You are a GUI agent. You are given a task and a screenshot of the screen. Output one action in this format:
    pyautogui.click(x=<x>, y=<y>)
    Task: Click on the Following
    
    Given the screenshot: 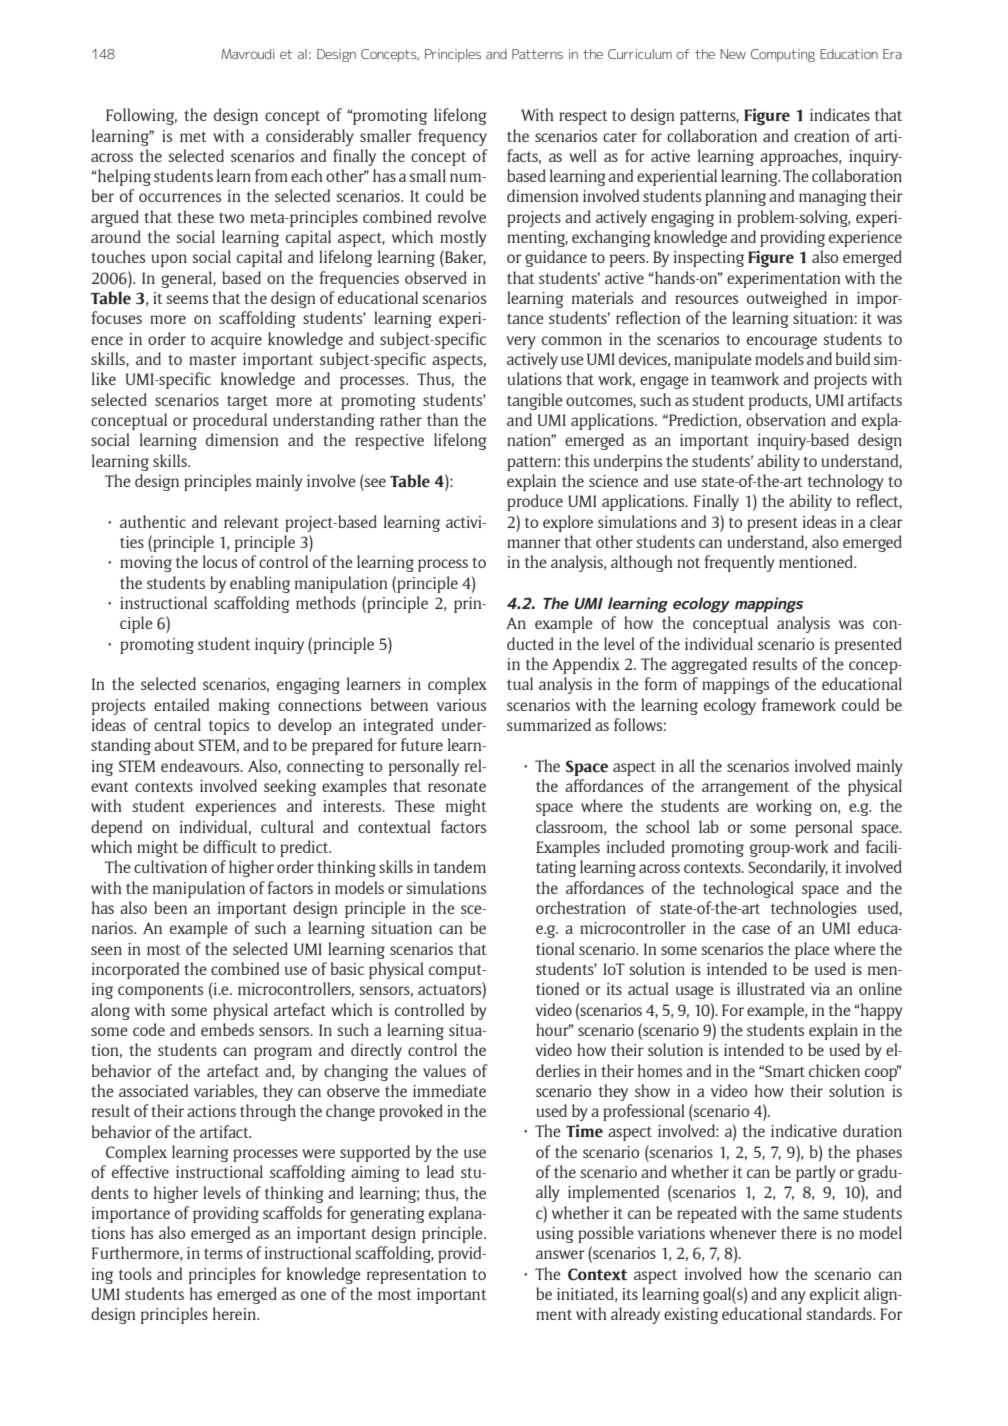 What is the action you would take?
    pyautogui.click(x=141, y=116)
